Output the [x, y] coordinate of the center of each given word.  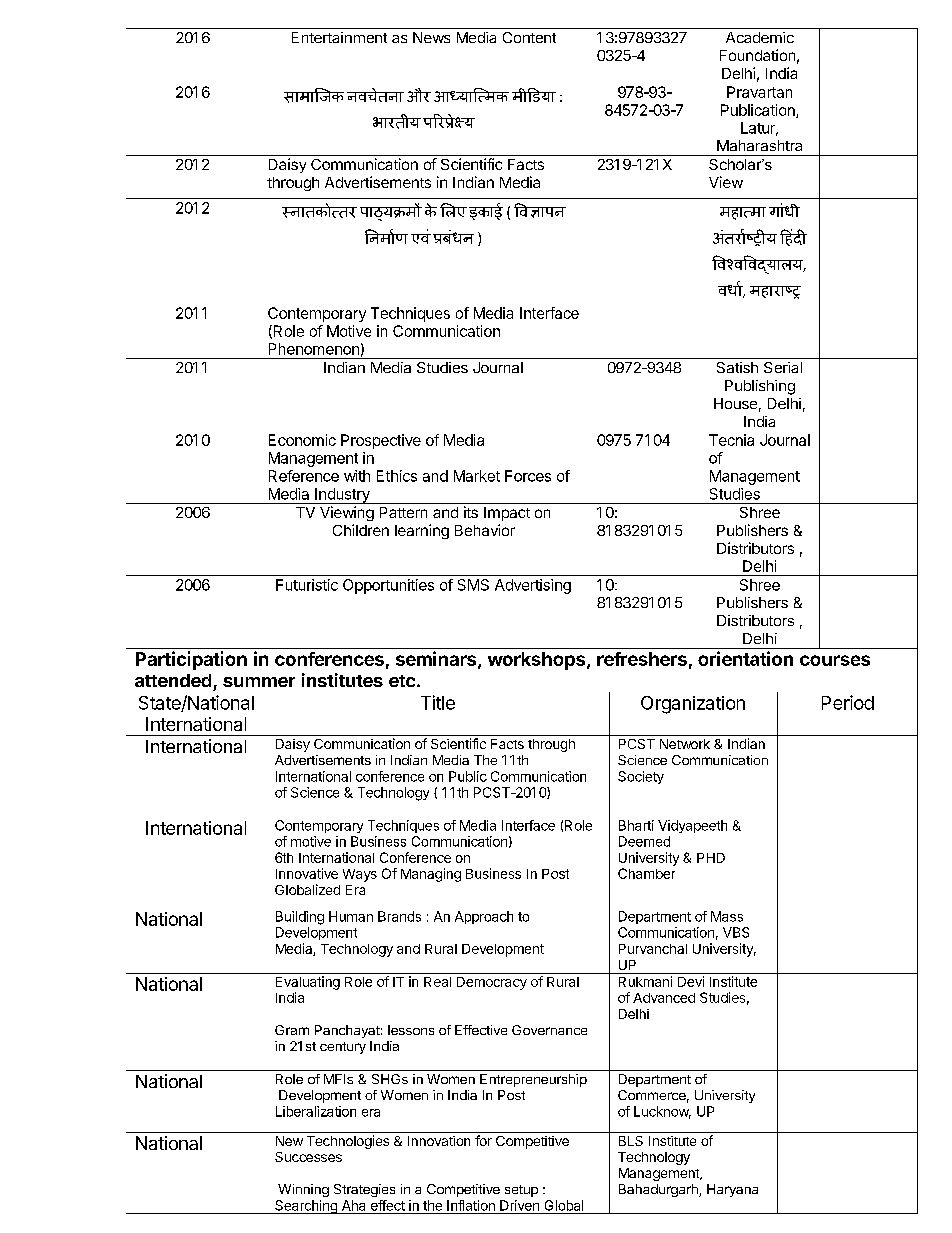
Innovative [307, 873]
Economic [302, 440]
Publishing [760, 387]
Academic [760, 37]
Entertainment [339, 37]
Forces [528, 476]
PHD [711, 858]
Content [529, 37]
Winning [303, 1190]
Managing [431, 875]
